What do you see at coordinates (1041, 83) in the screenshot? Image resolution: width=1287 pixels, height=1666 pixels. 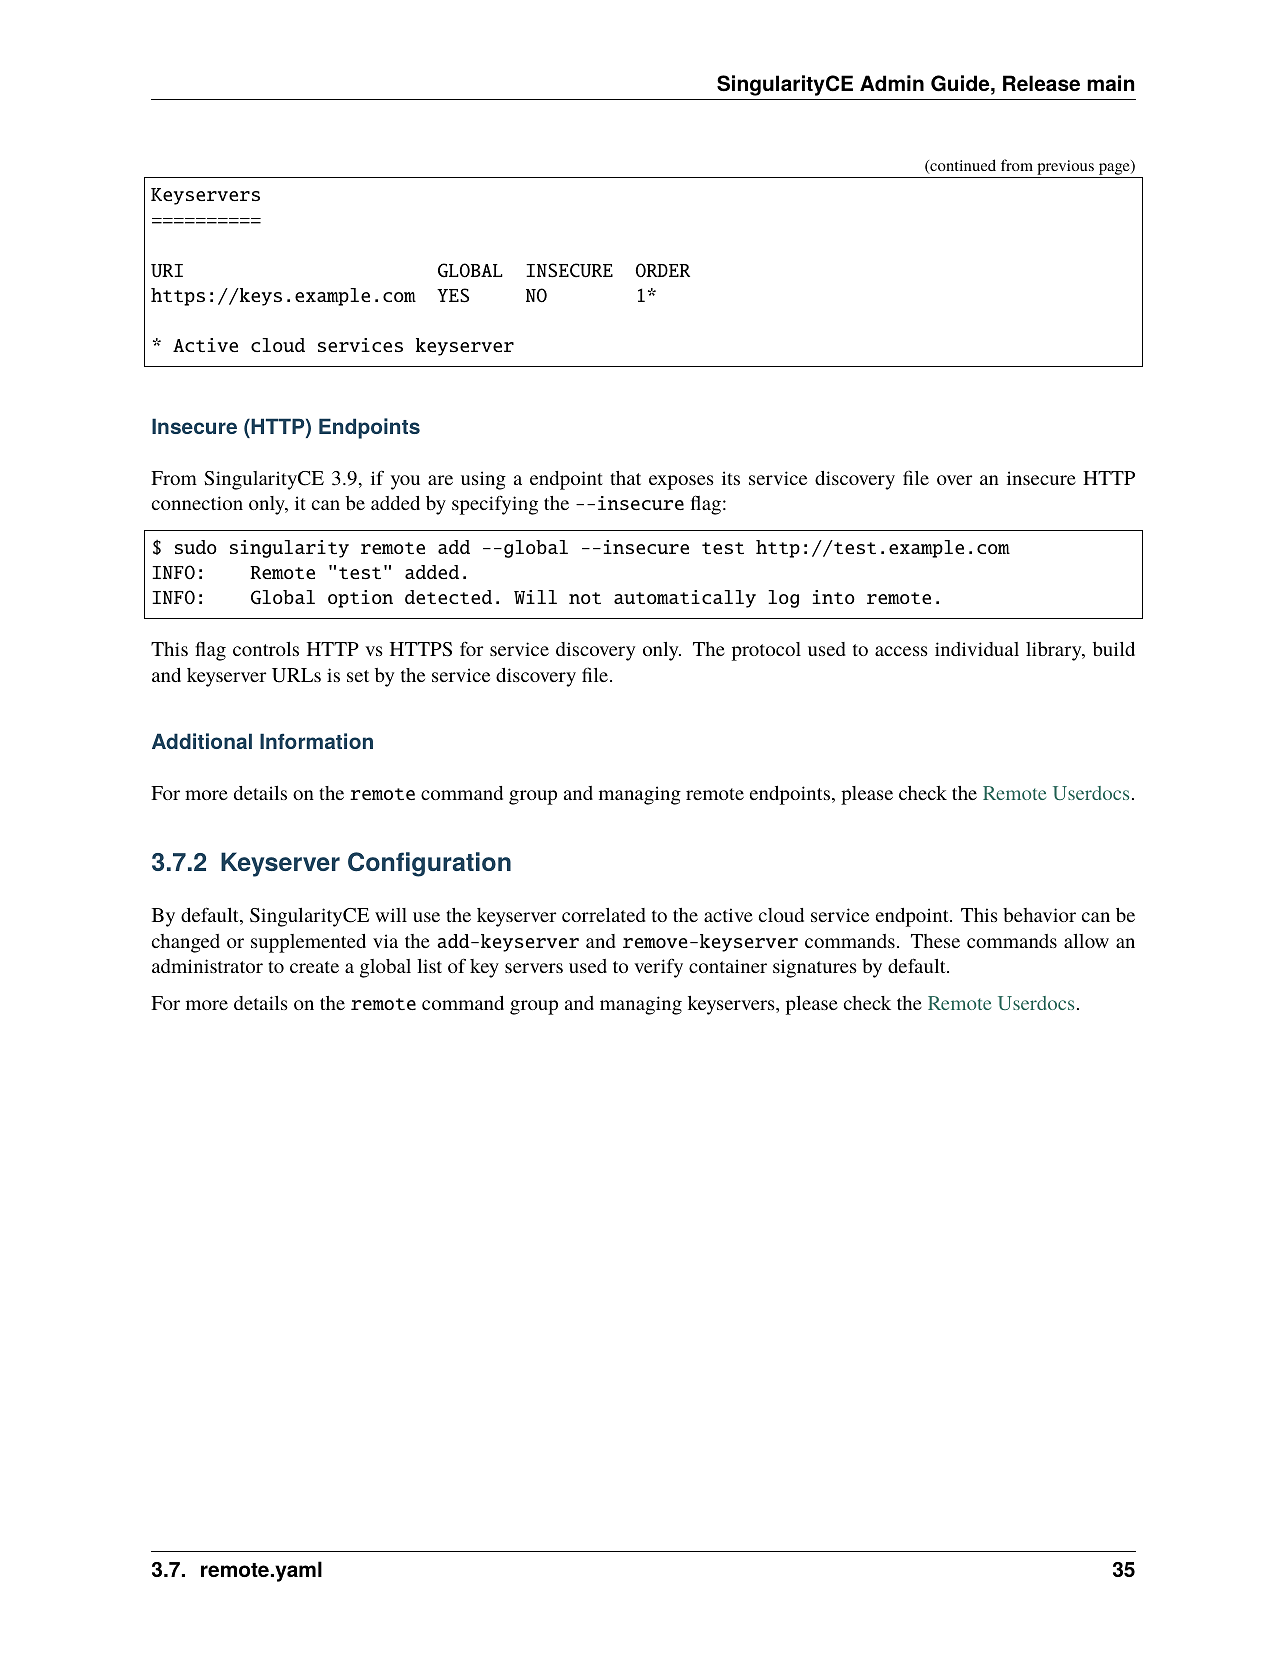 I see `Release` at bounding box center [1041, 83].
